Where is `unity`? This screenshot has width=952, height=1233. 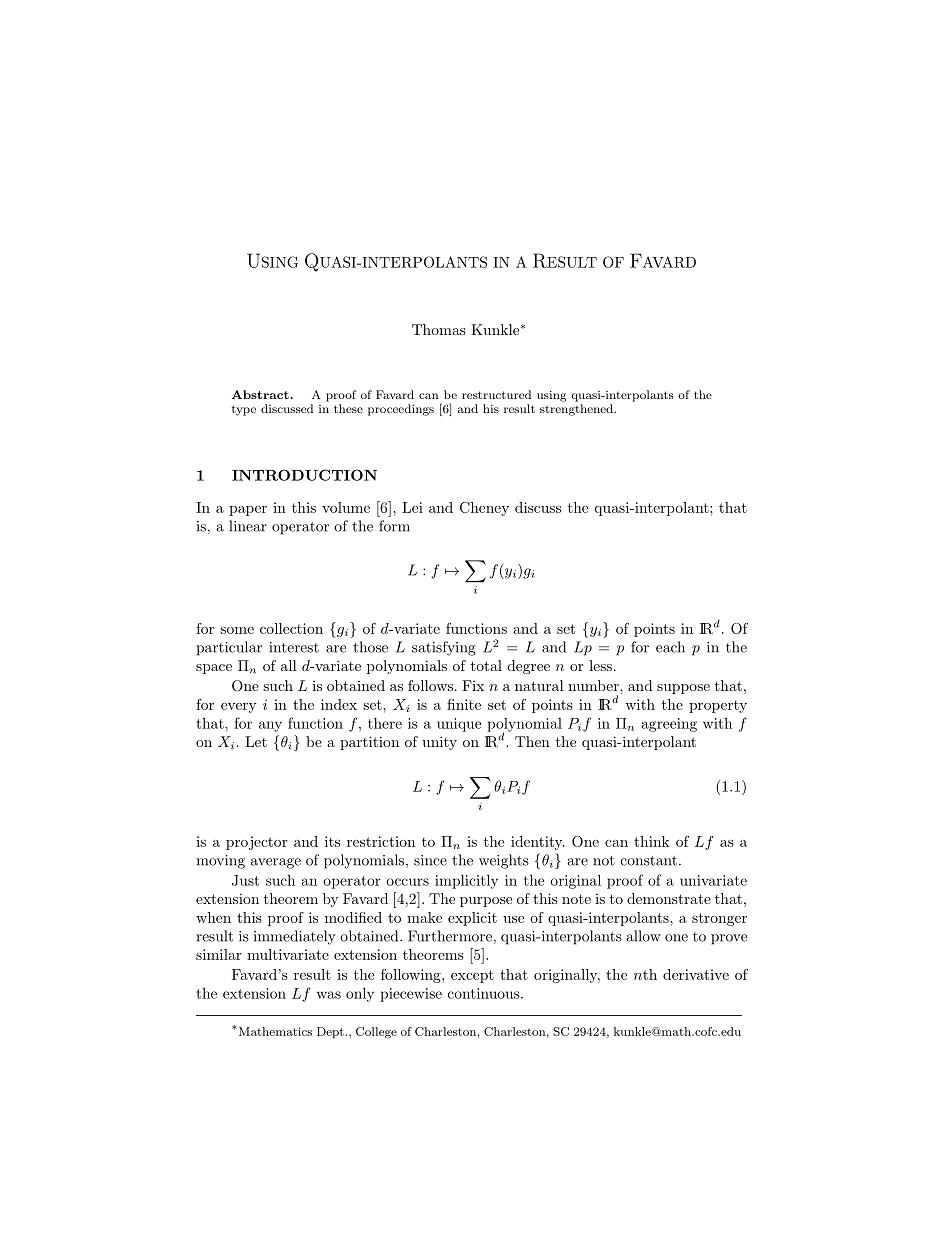 unity is located at coordinates (439, 743).
